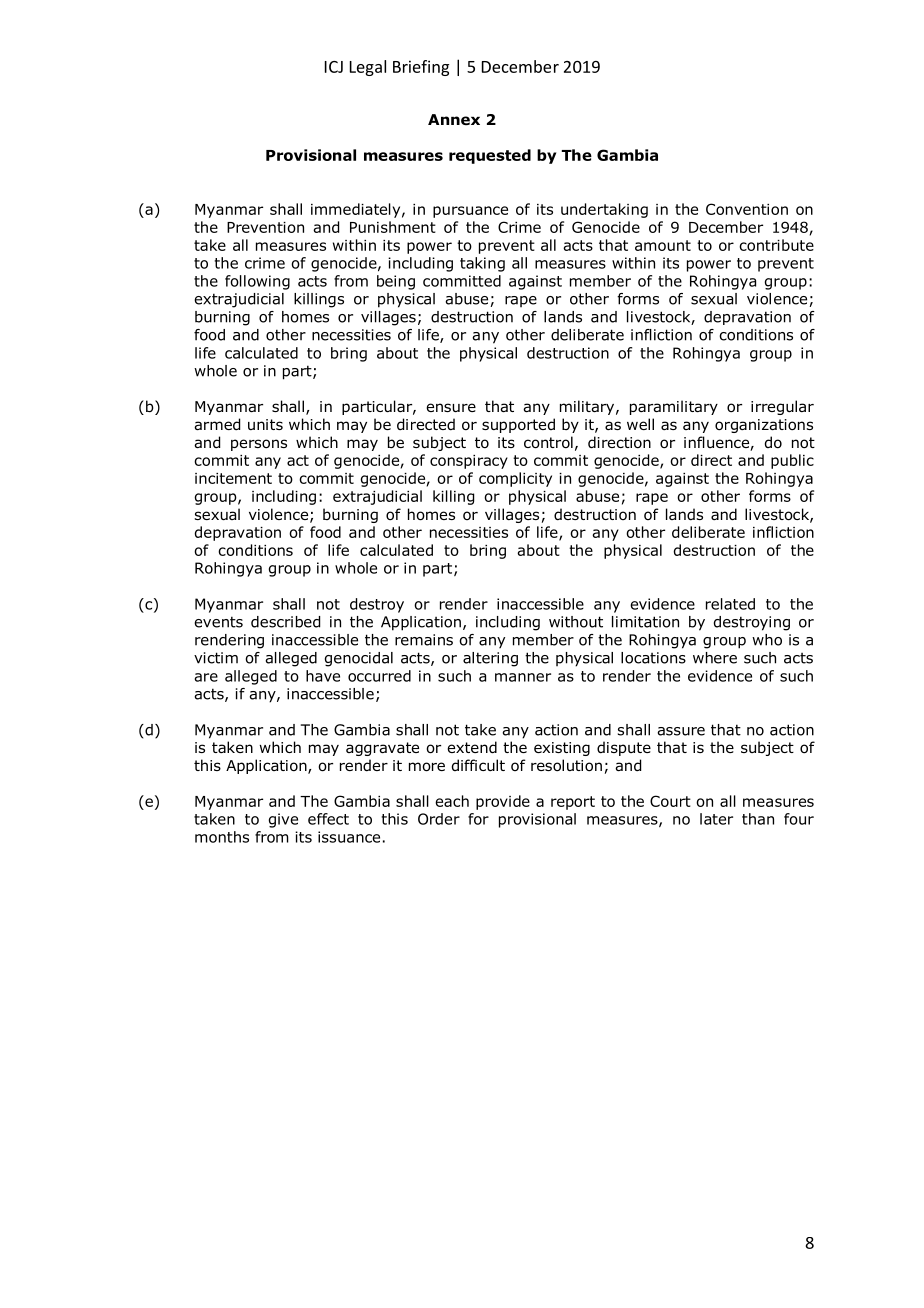  What do you see at coordinates (334, 67) in the screenshot?
I see `ICJ` at bounding box center [334, 67].
